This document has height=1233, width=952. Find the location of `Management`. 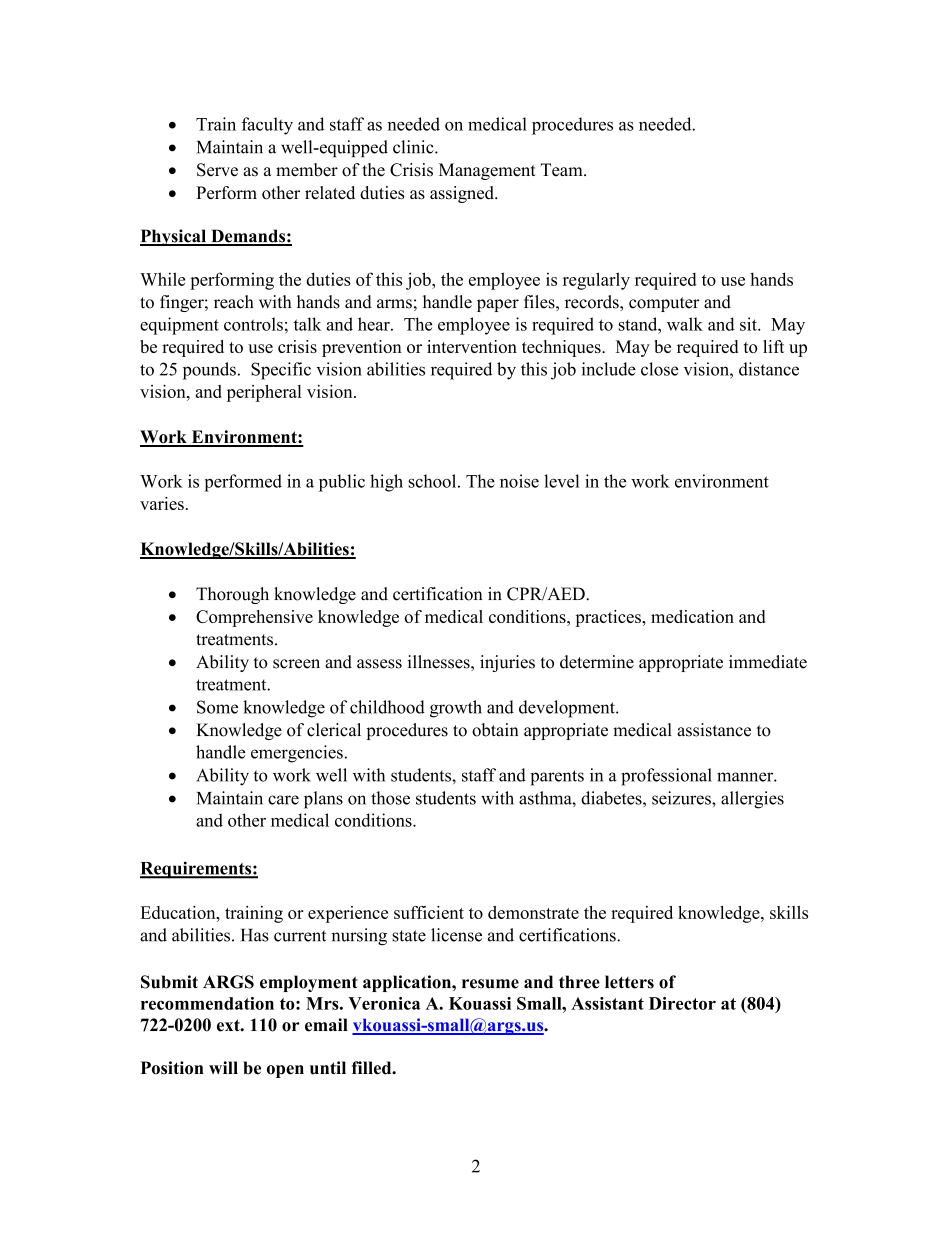

Management is located at coordinates (487, 171).
